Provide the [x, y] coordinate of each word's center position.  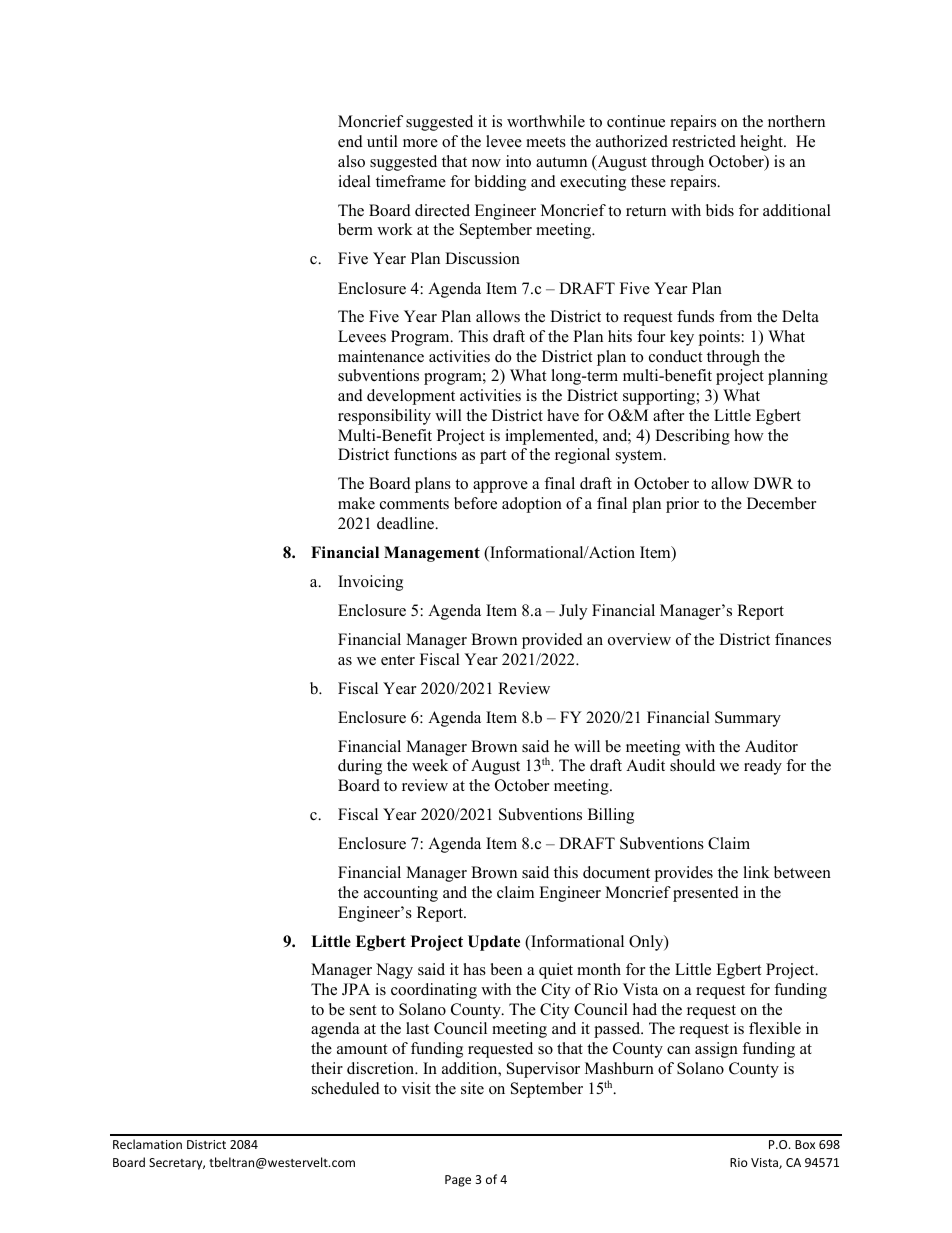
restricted [704, 141]
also [351, 161]
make [356, 503]
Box [805, 1144]
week [430, 765]
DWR [773, 483]
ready [763, 767]
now [486, 163]
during [360, 767]
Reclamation [147, 1144]
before [475, 503]
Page [458, 1181]
